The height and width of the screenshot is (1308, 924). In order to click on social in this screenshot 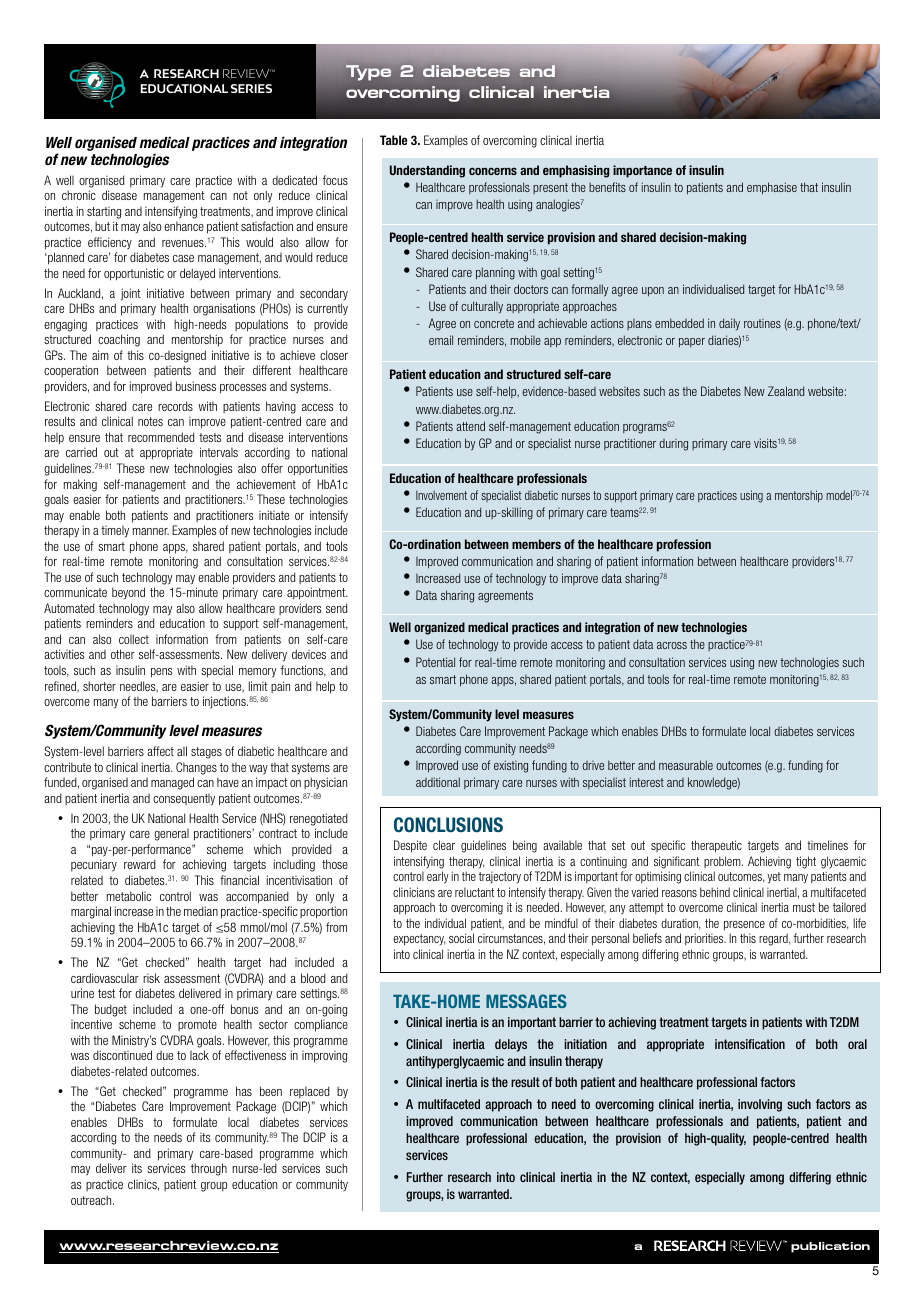, I will do `click(461, 938)`.
